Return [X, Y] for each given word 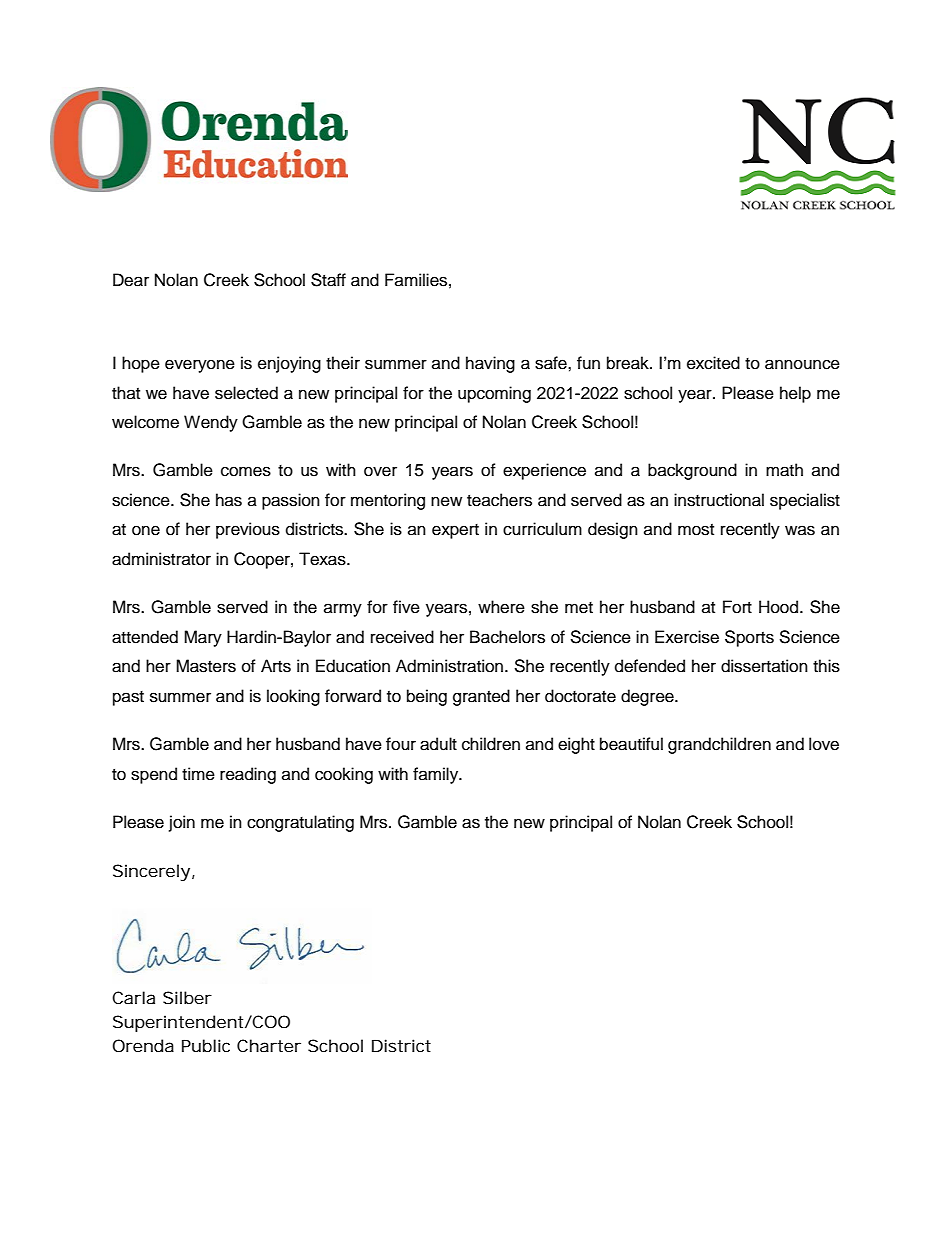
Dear [131, 280]
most [696, 530]
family [437, 775]
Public [206, 1045]
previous [248, 530]
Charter [269, 1045]
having [490, 364]
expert [455, 531]
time [198, 774]
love [824, 744]
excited [713, 363]
